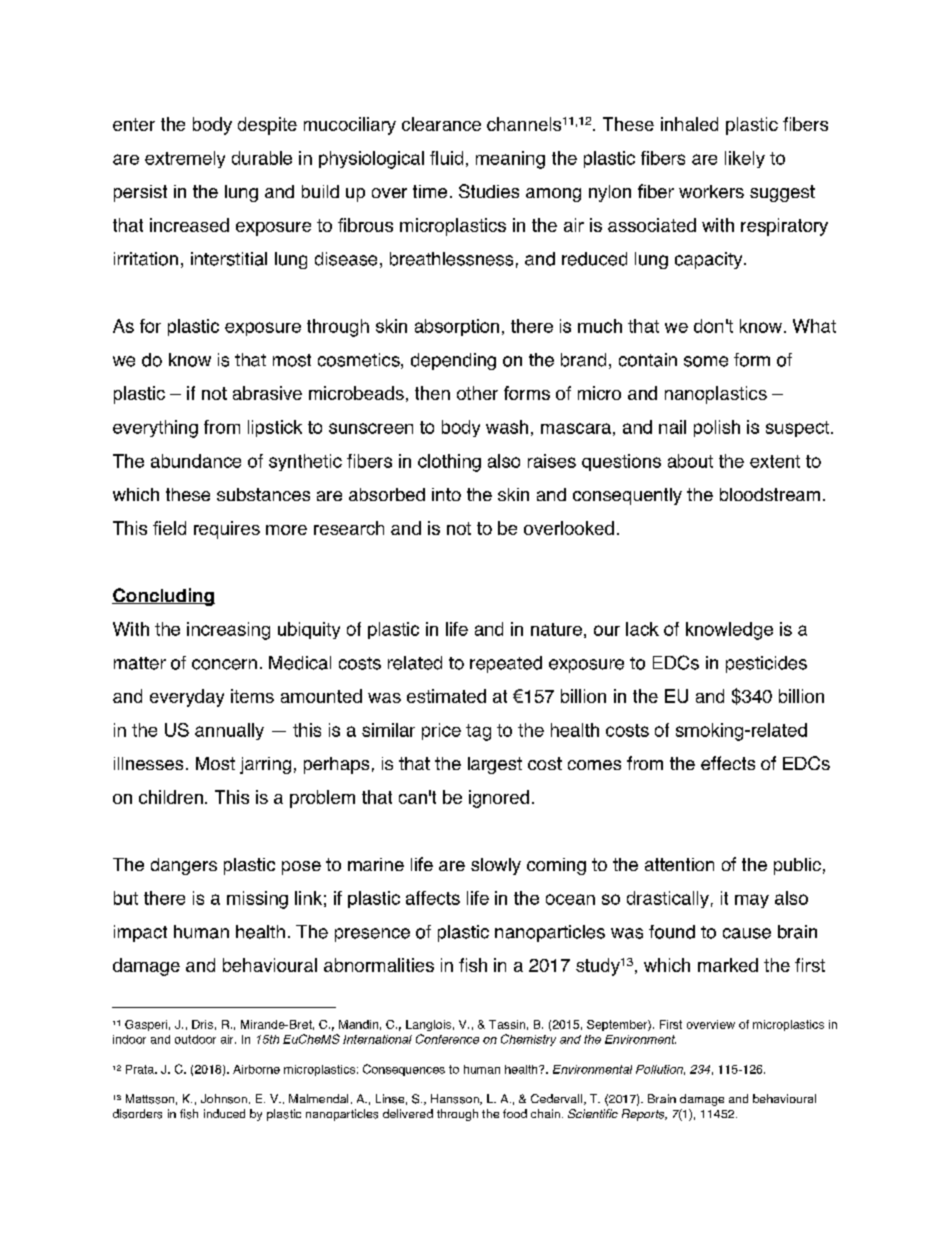 The width and height of the screenshot is (952, 1233). Describe the element at coordinates (706, 361) in the screenshot. I see `some` at that location.
